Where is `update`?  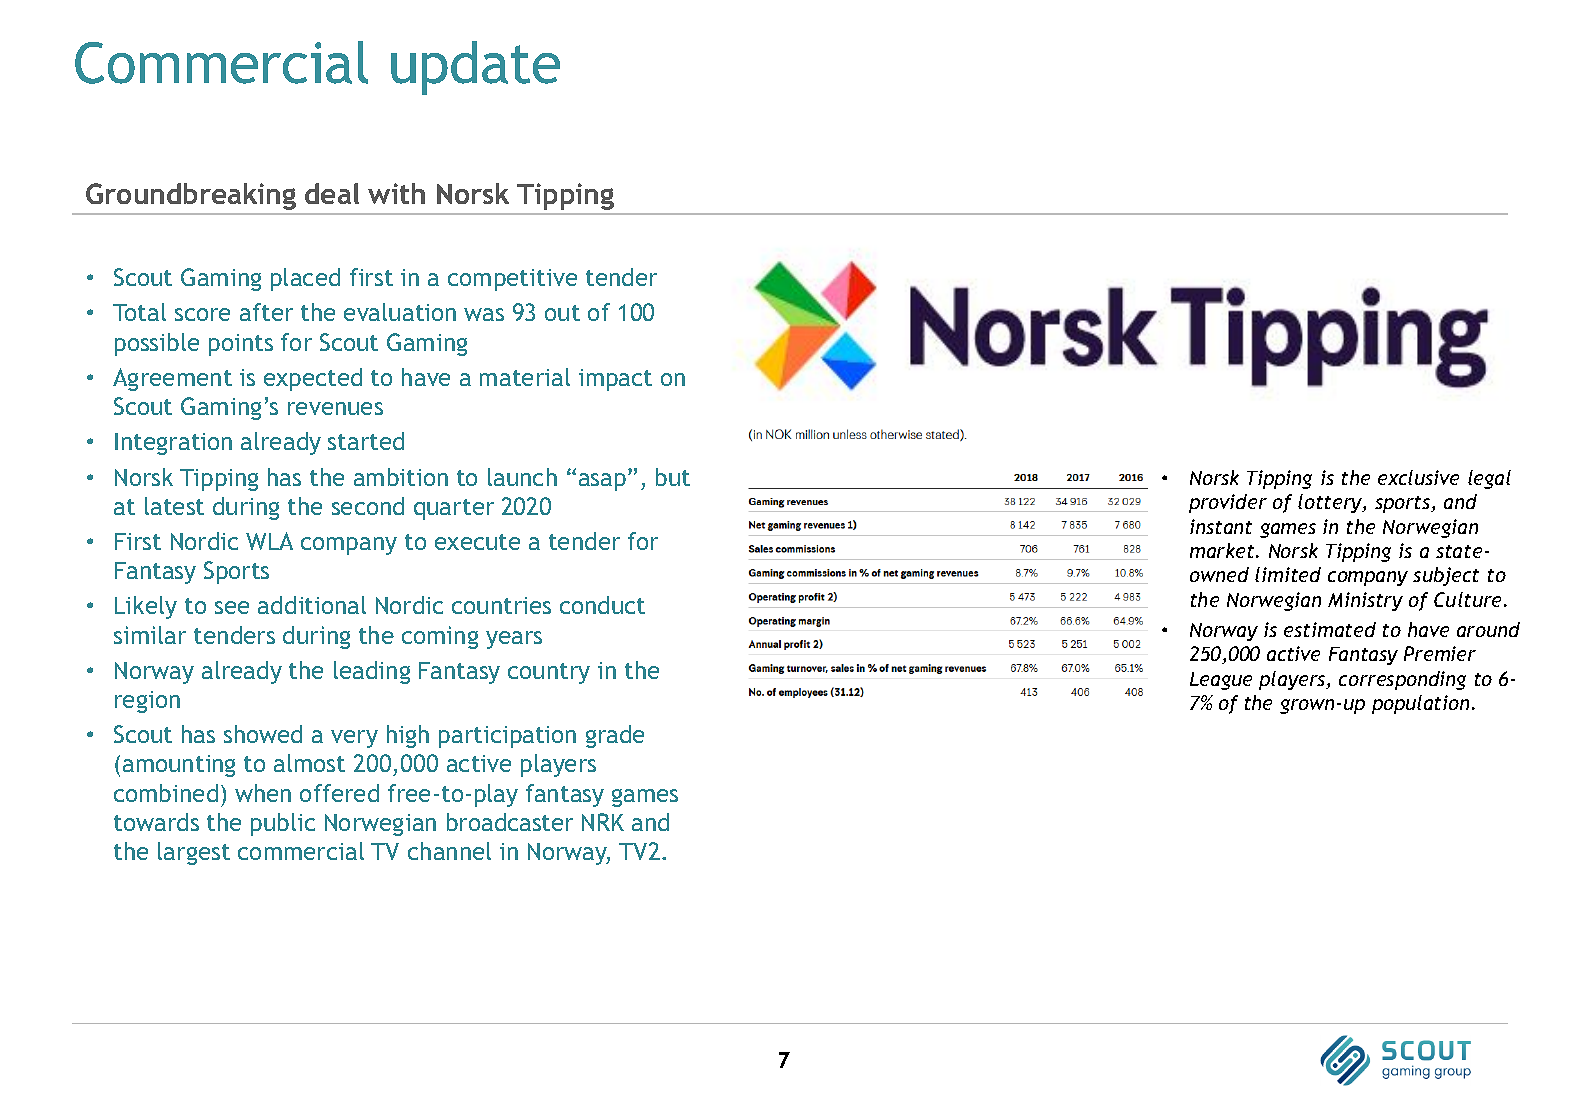 update is located at coordinates (475, 68).
